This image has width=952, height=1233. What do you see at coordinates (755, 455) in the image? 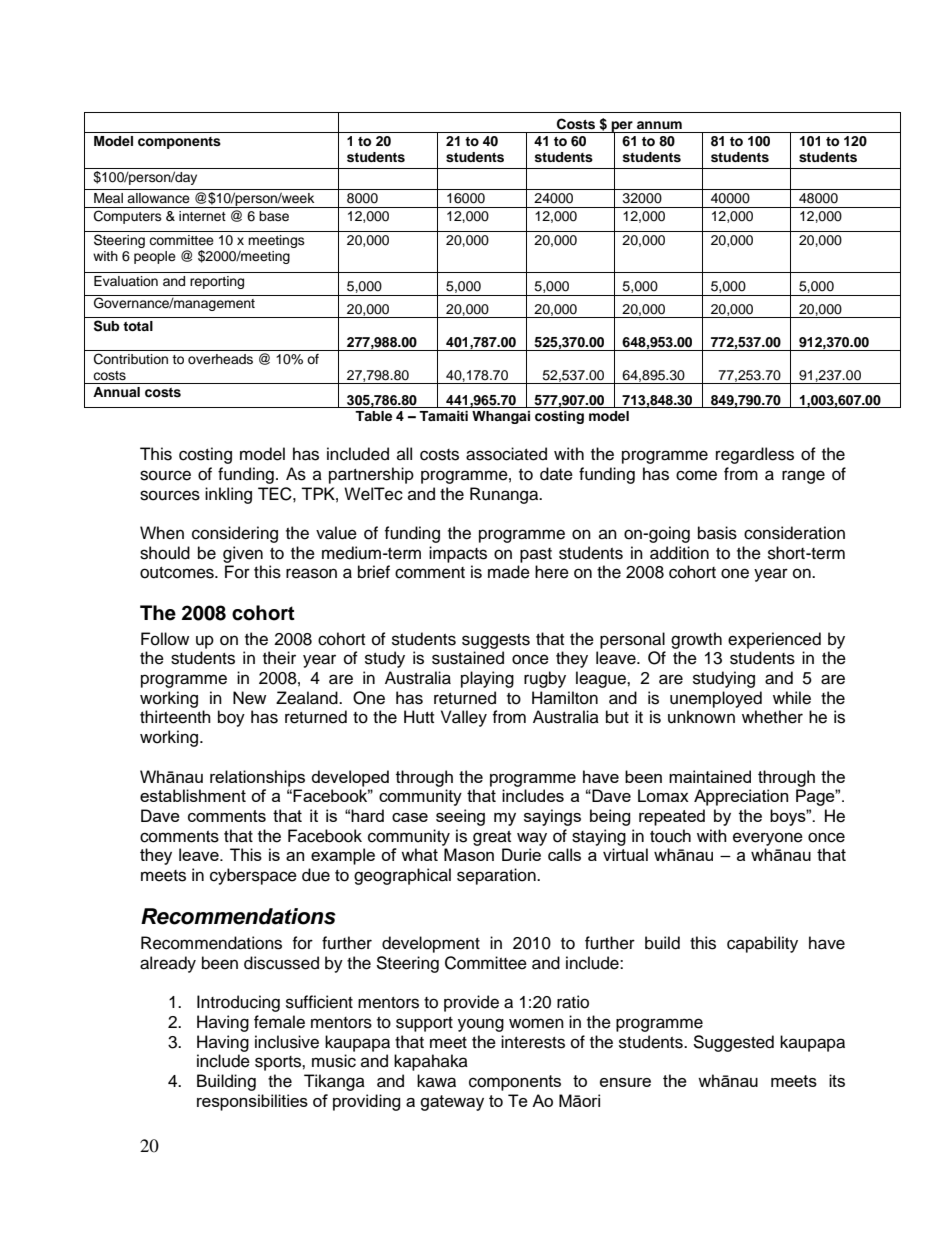
I see `regardless` at bounding box center [755, 455].
